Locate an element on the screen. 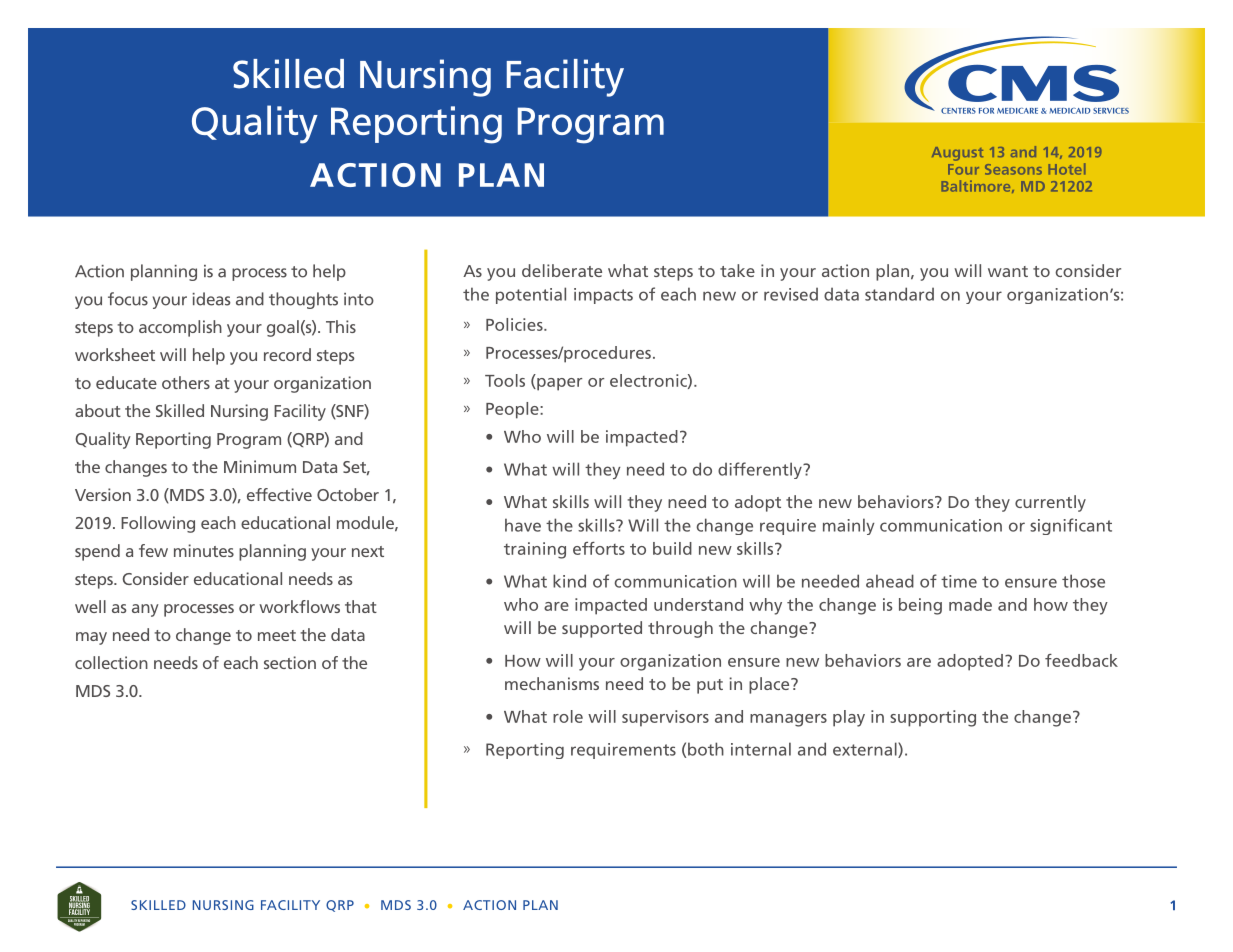  time is located at coordinates (959, 581).
